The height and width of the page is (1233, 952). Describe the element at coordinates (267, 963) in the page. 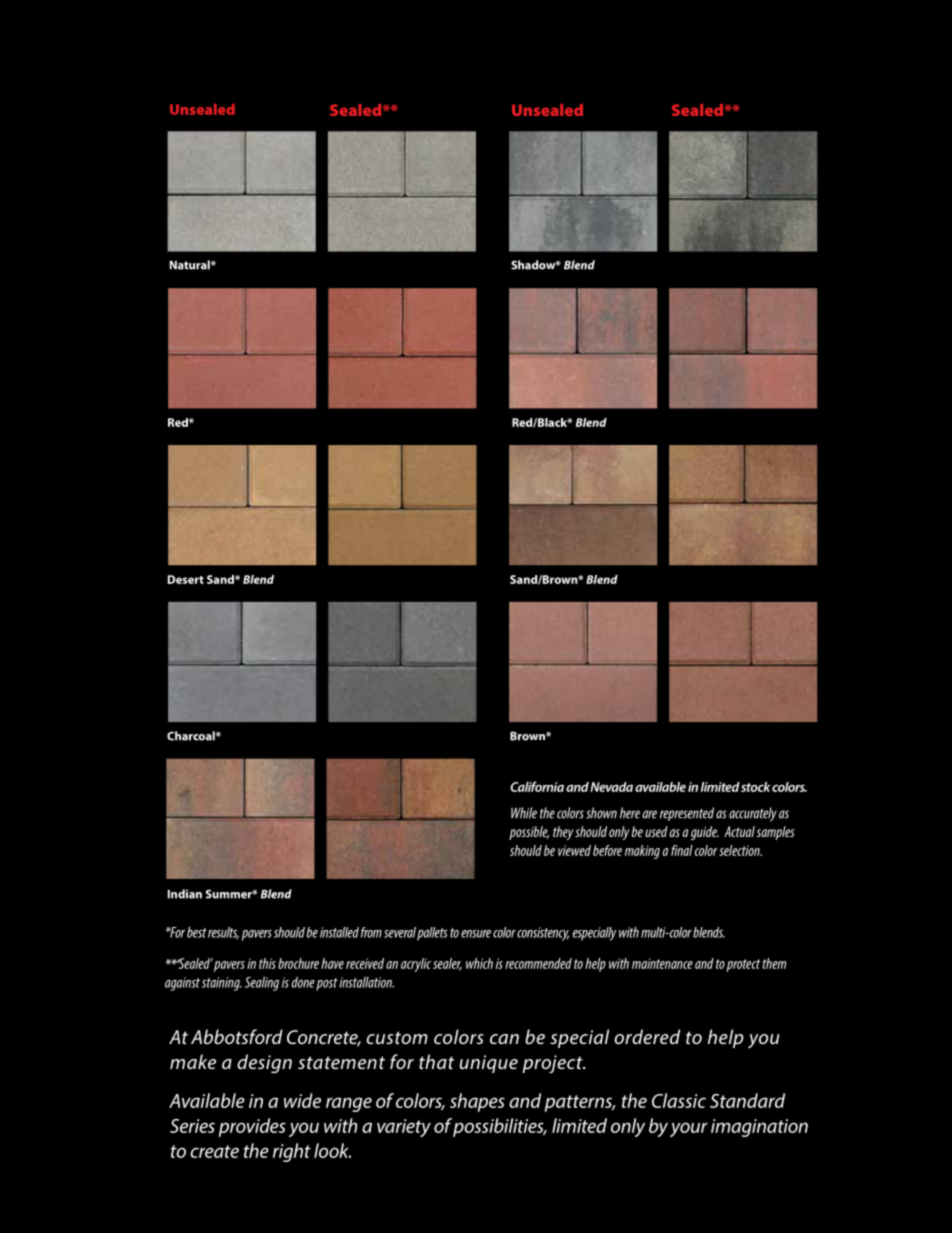

I see `this` at that location.
